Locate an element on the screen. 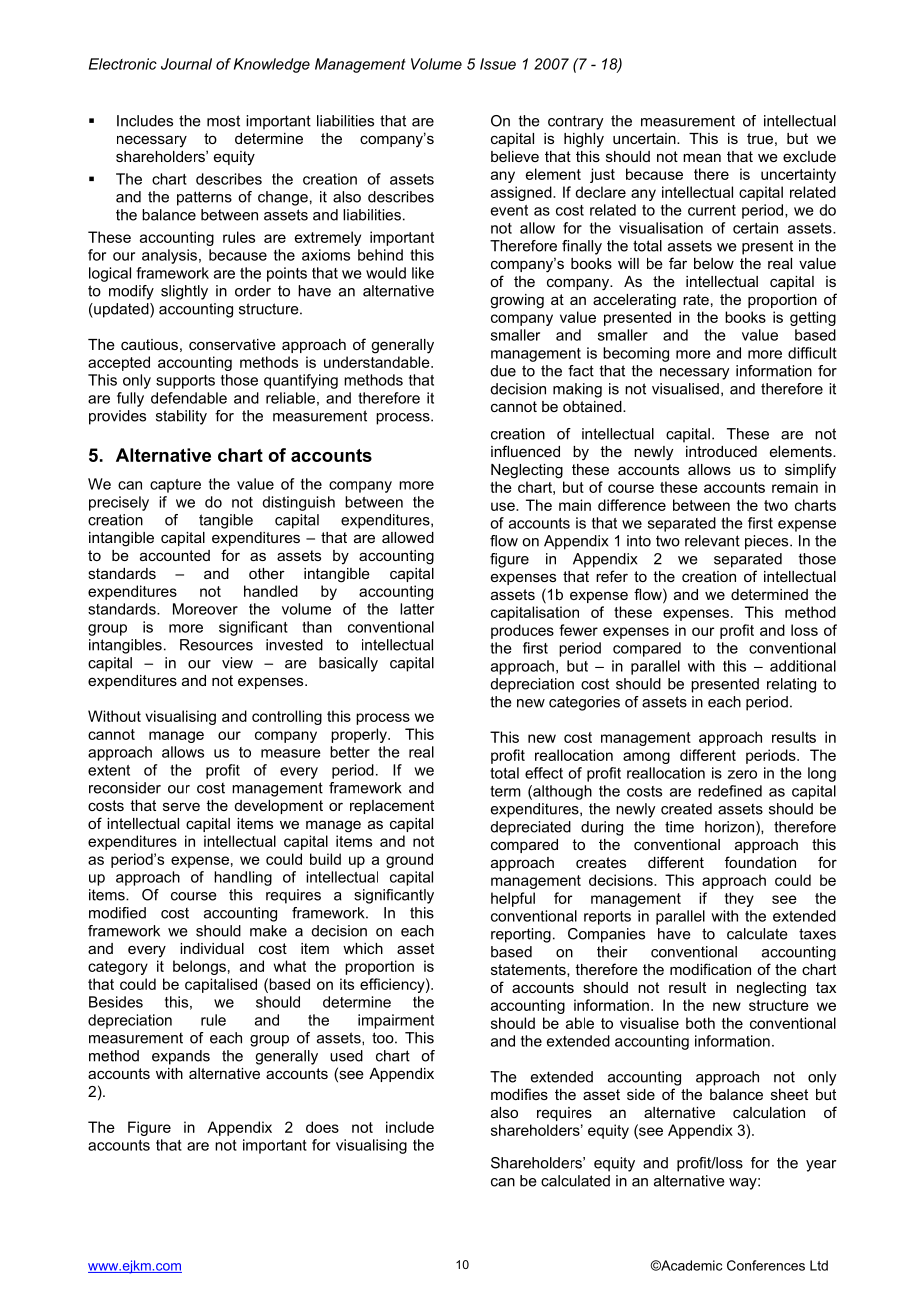 The width and height of the screenshot is (924, 1308). does is located at coordinates (322, 1127).
